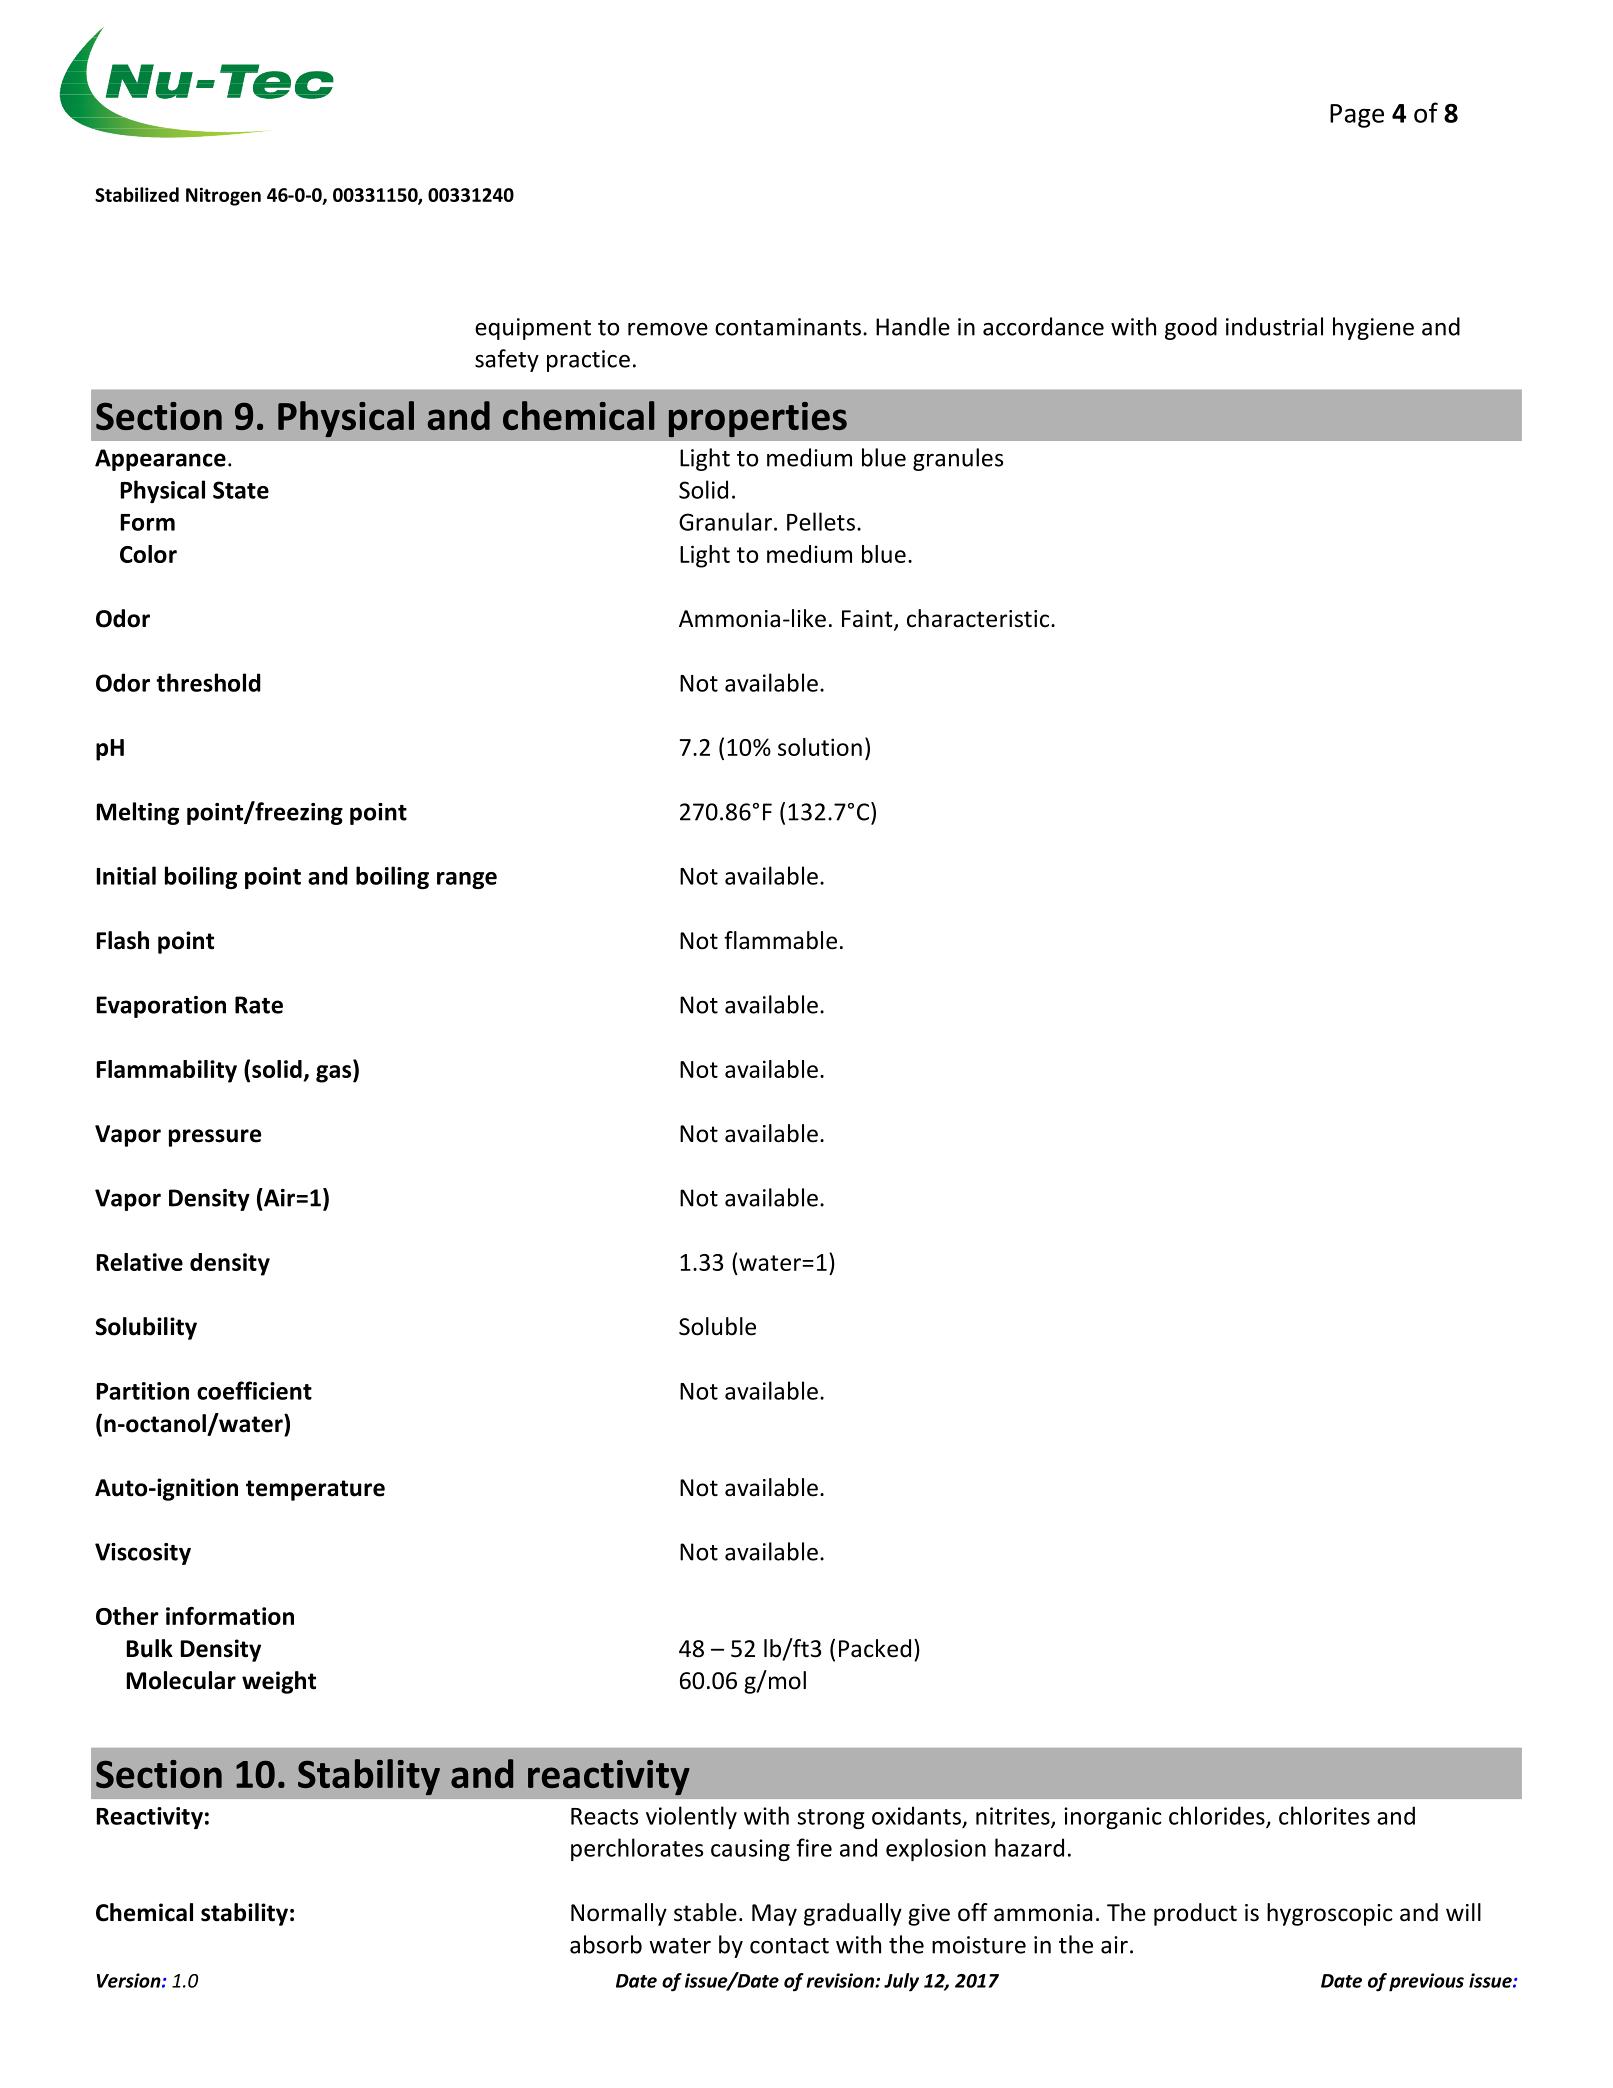 The width and height of the image is (1613, 2088). Describe the element at coordinates (223, 196) in the image. I see `Nitrogen` at that location.
